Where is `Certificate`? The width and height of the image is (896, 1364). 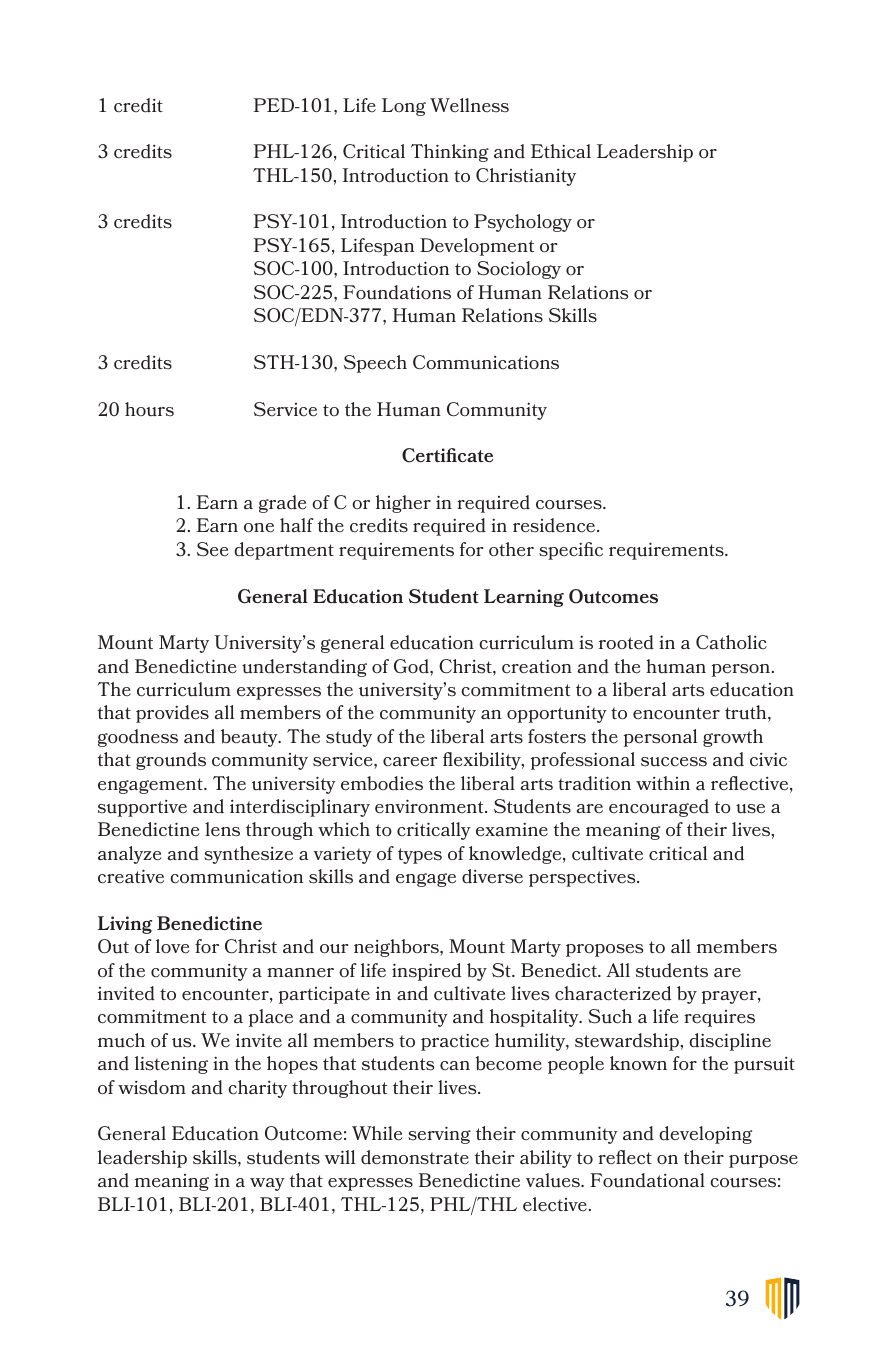
Certificate is located at coordinates (447, 455).
